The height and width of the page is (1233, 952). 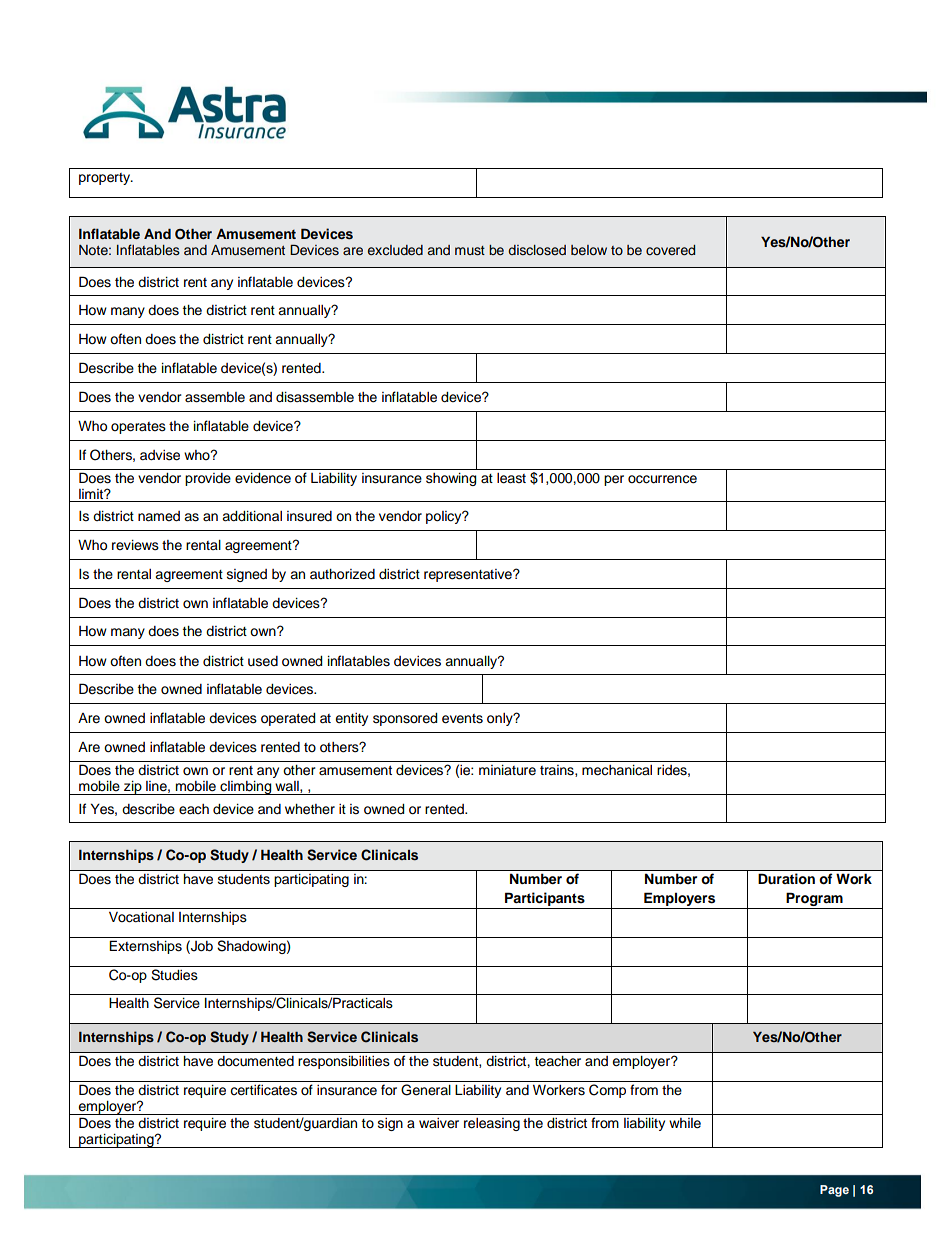 What do you see at coordinates (786, 879) in the page?
I see `Duration` at bounding box center [786, 879].
